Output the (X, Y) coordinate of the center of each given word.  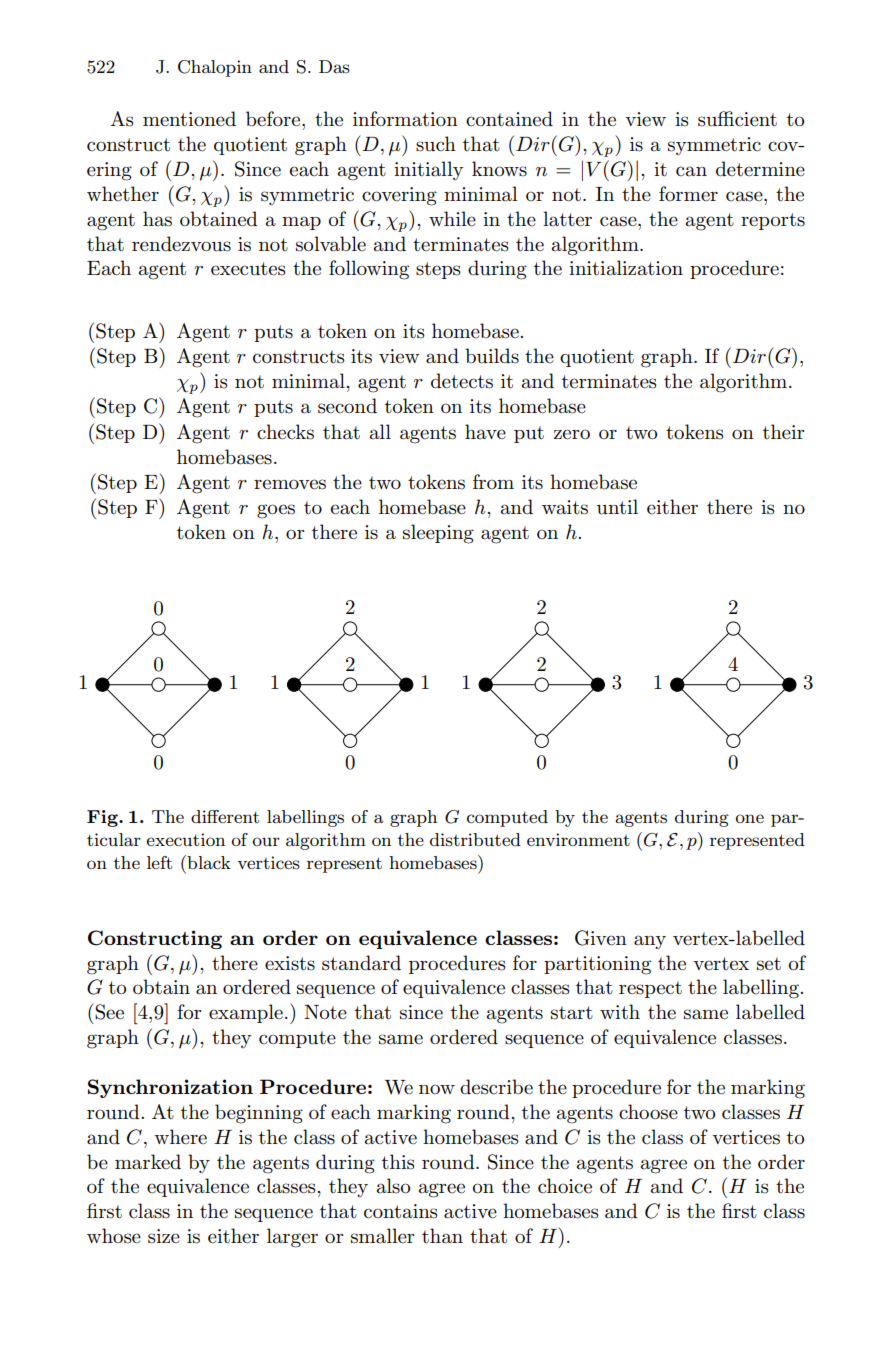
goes (276, 511)
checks (285, 432)
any (650, 942)
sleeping (438, 534)
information (405, 119)
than (442, 1236)
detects (462, 381)
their (783, 431)
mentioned (189, 119)
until (617, 507)
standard (361, 963)
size (164, 1236)
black (208, 862)
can (691, 171)
